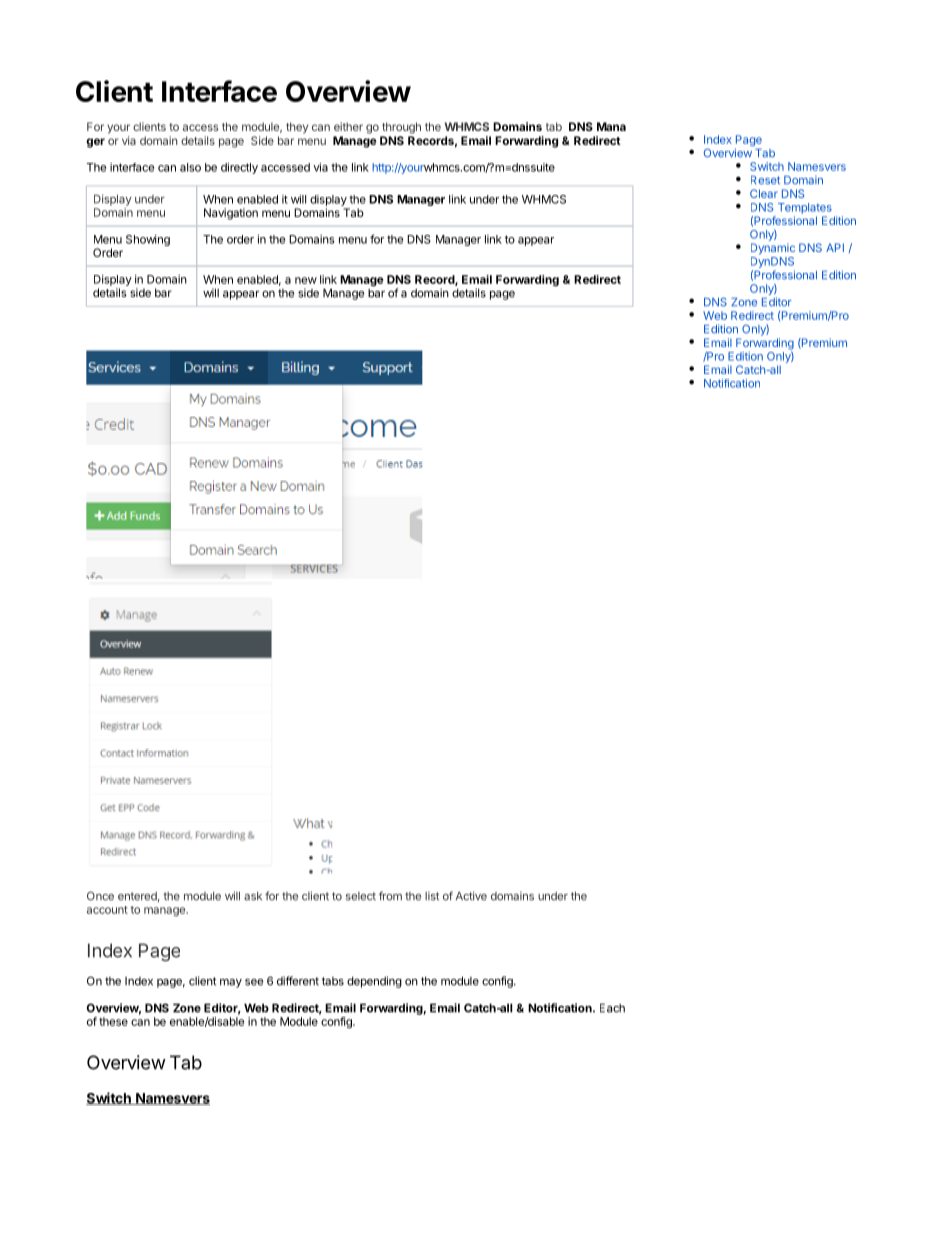 This screenshot has width=952, height=1233. What do you see at coordinates (612, 1008) in the screenshot?
I see `Each` at bounding box center [612, 1008].
